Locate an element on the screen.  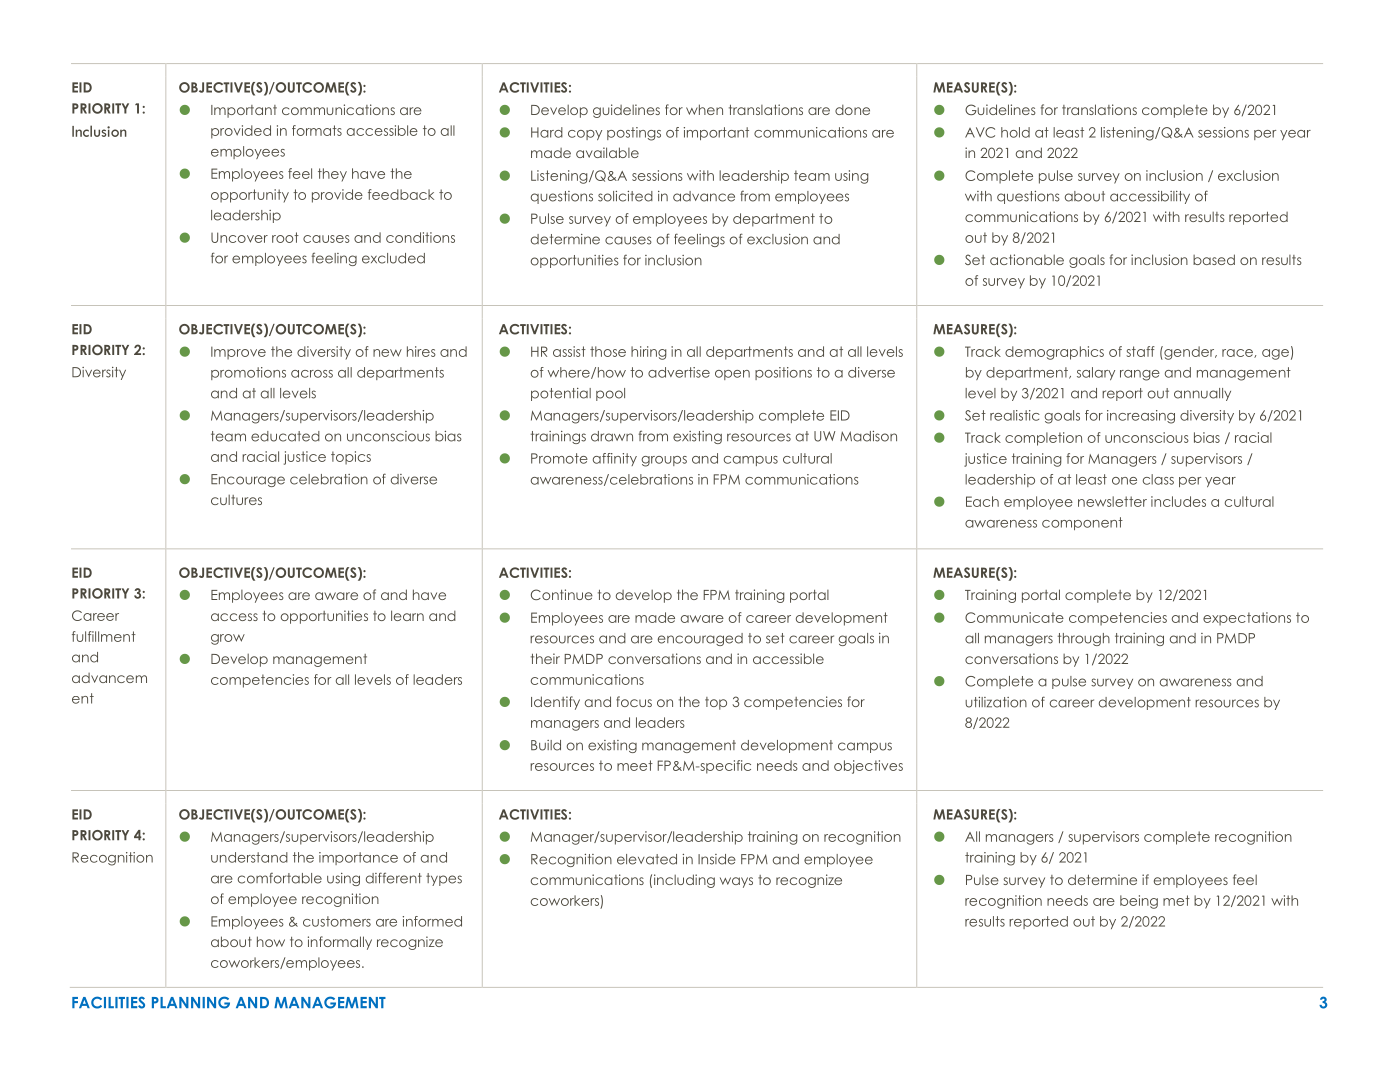
Continue is located at coordinates (562, 594).
